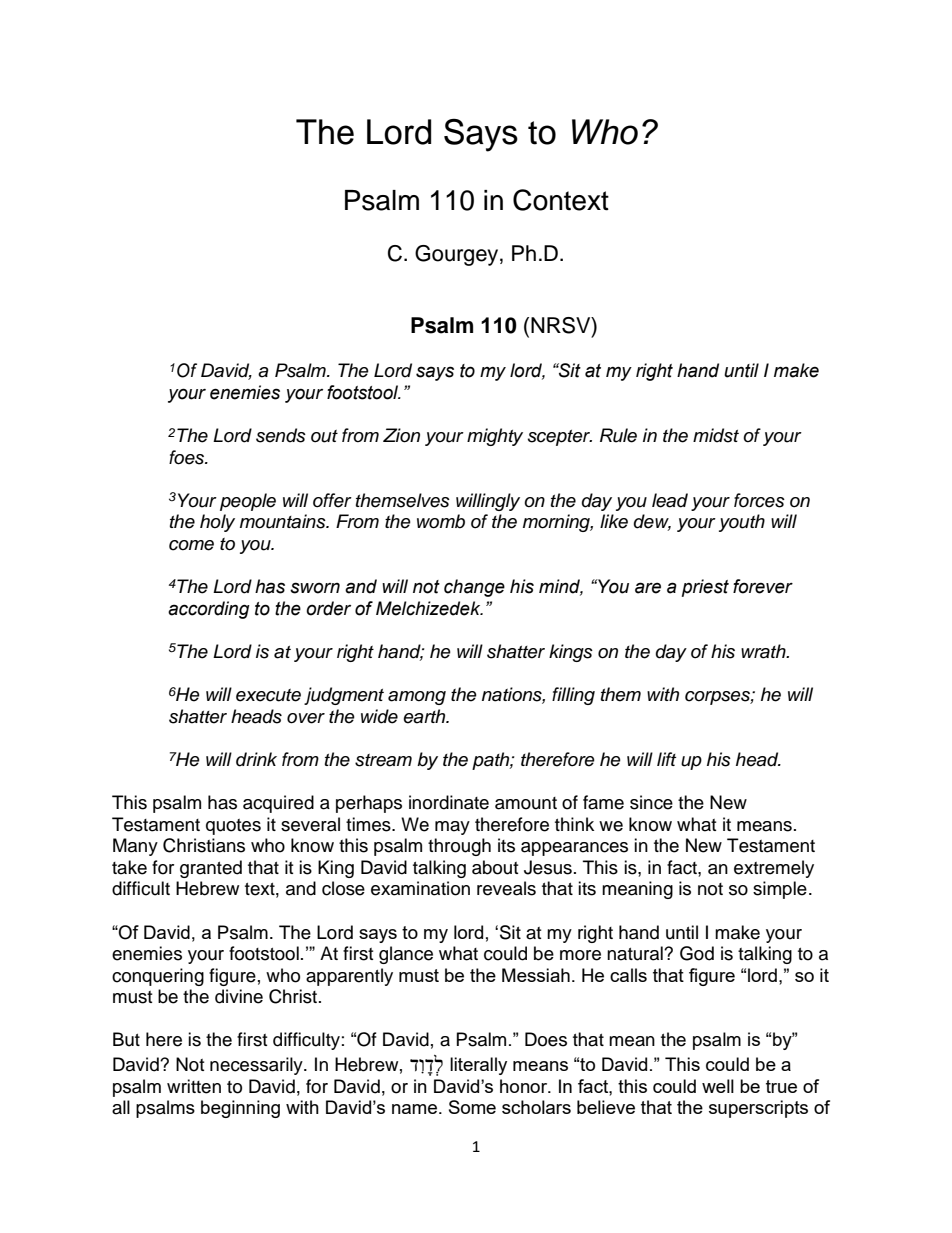 The image size is (952, 1233). I want to click on execute, so click(268, 695).
